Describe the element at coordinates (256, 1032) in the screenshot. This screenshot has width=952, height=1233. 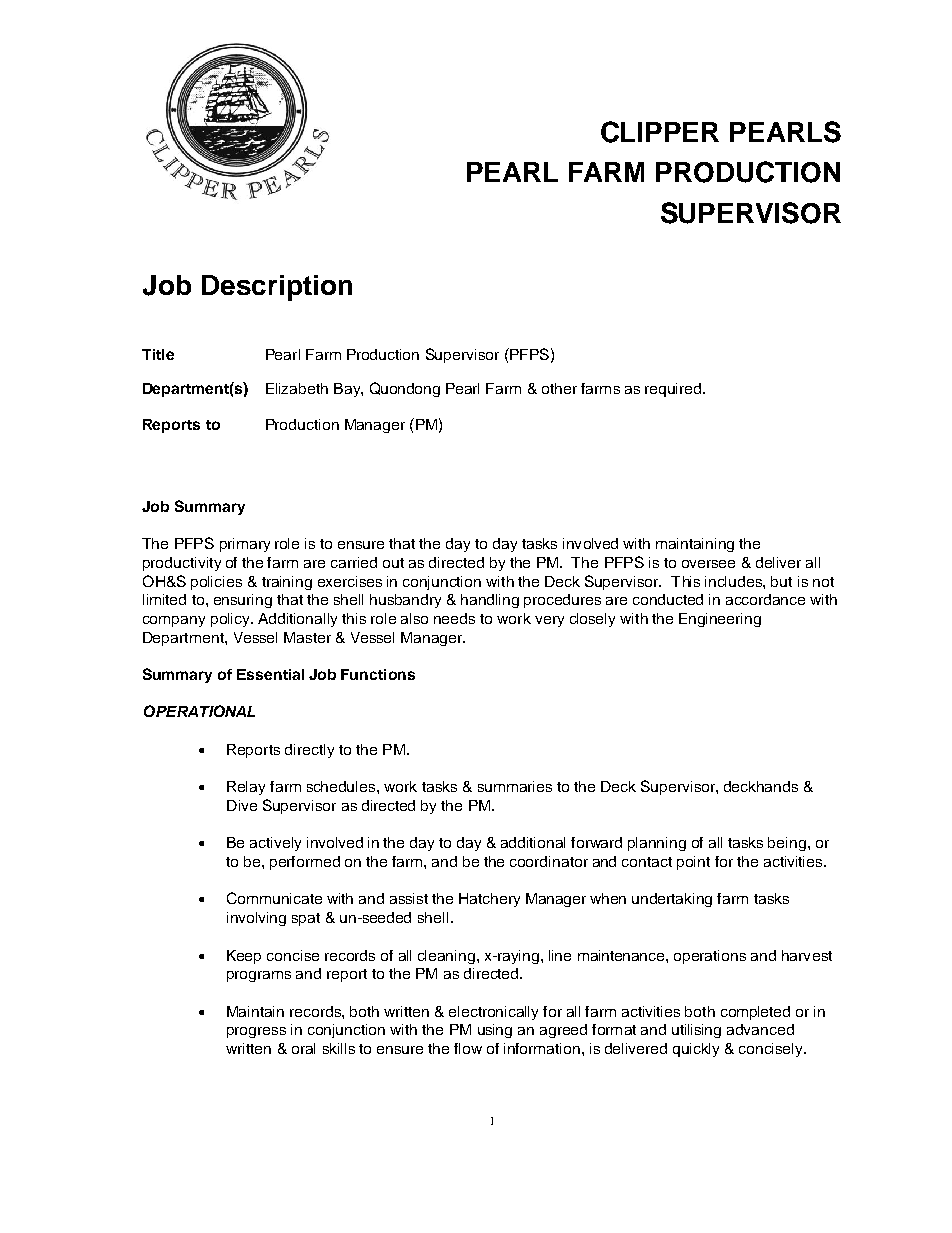
I see `progress` at that location.
